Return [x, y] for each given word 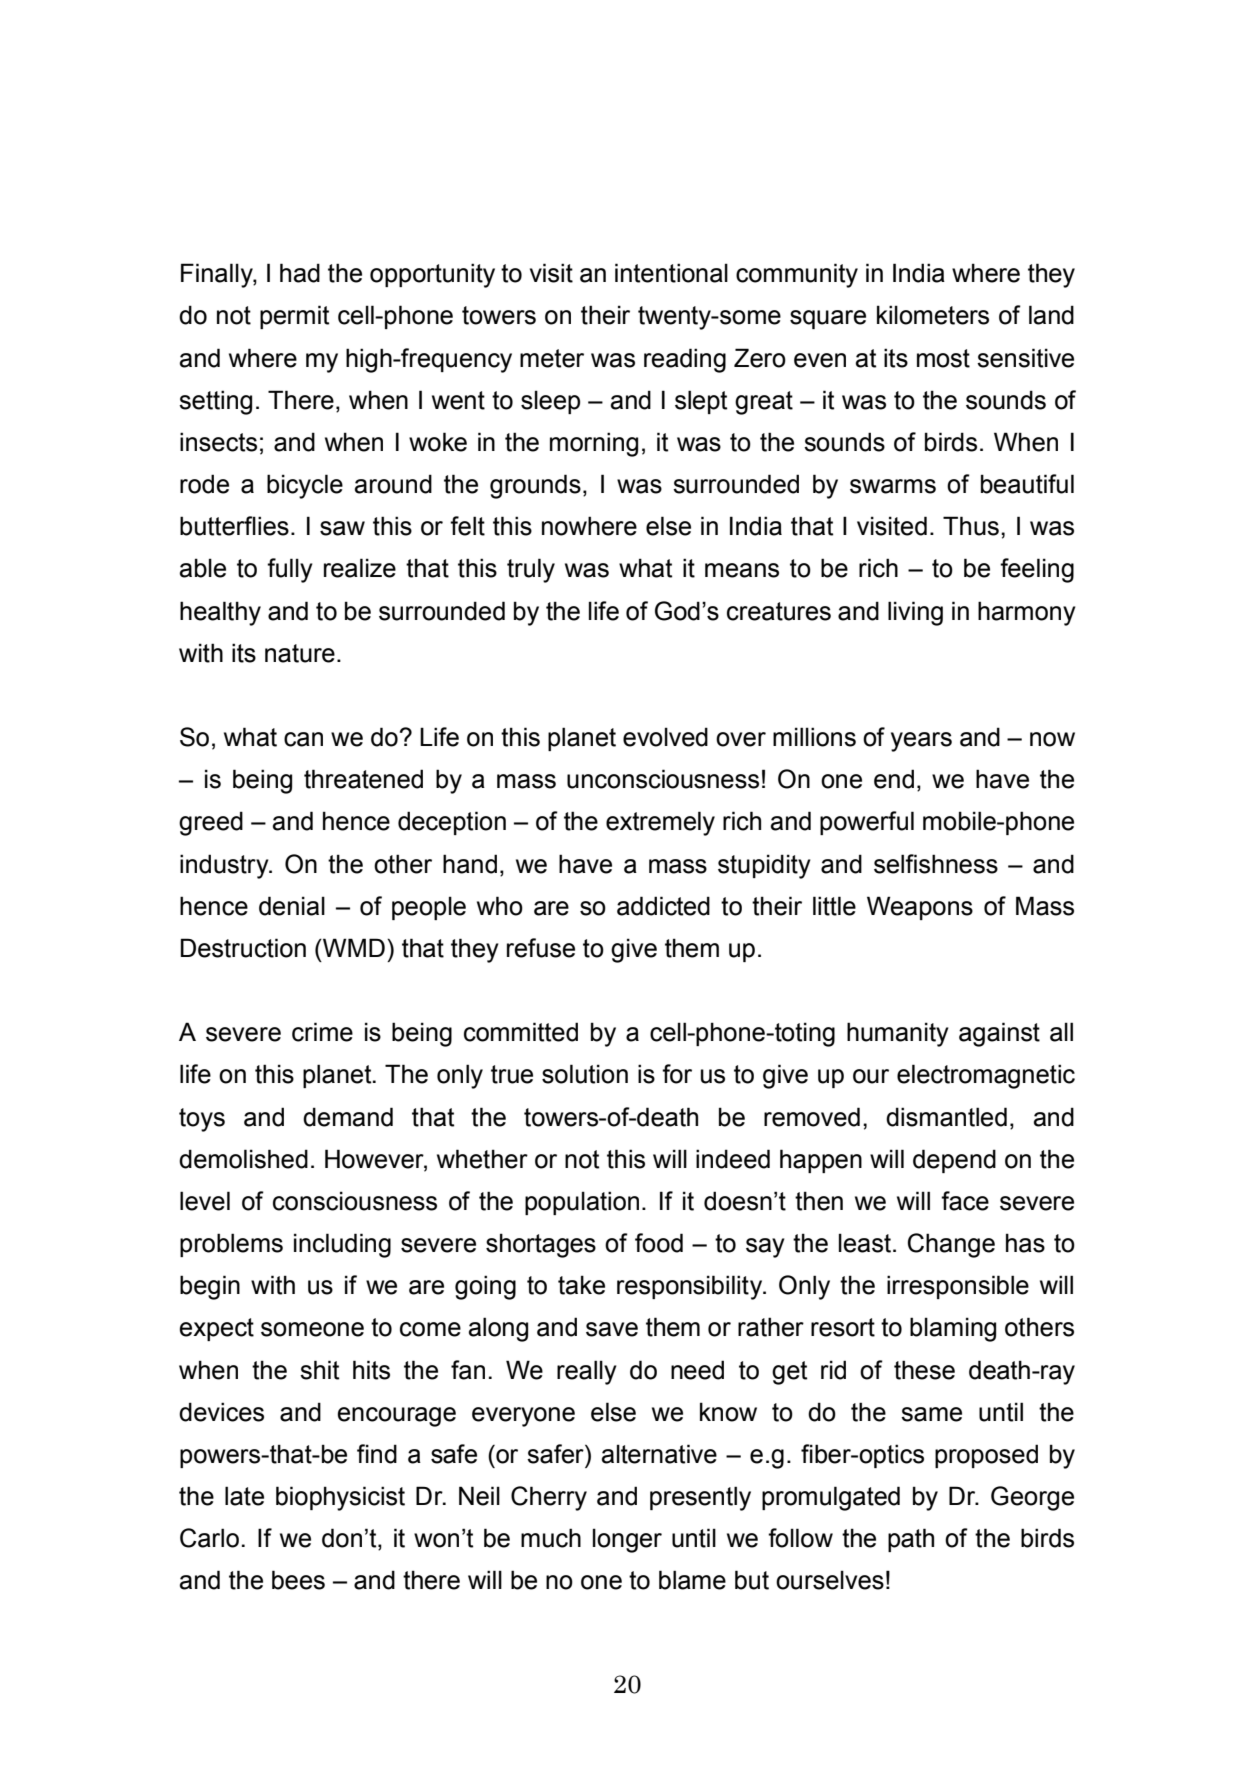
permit [294, 317]
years [921, 742]
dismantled [946, 1117]
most [943, 358]
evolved [665, 737]
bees [298, 1580]
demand [348, 1117]
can [303, 739]
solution [585, 1074]
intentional [671, 273]
